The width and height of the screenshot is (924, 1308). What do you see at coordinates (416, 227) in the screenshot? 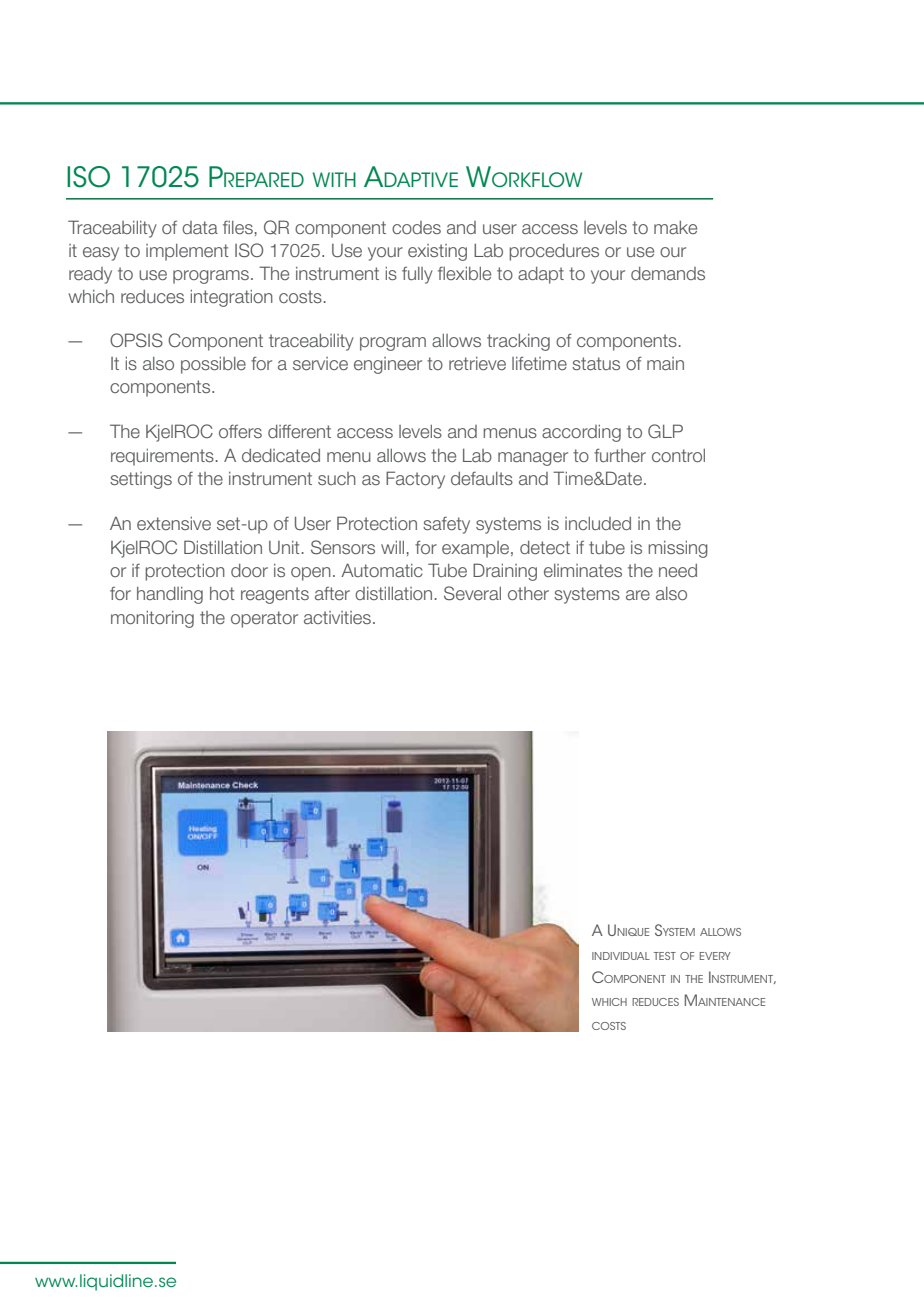
I see `codes` at bounding box center [416, 227].
